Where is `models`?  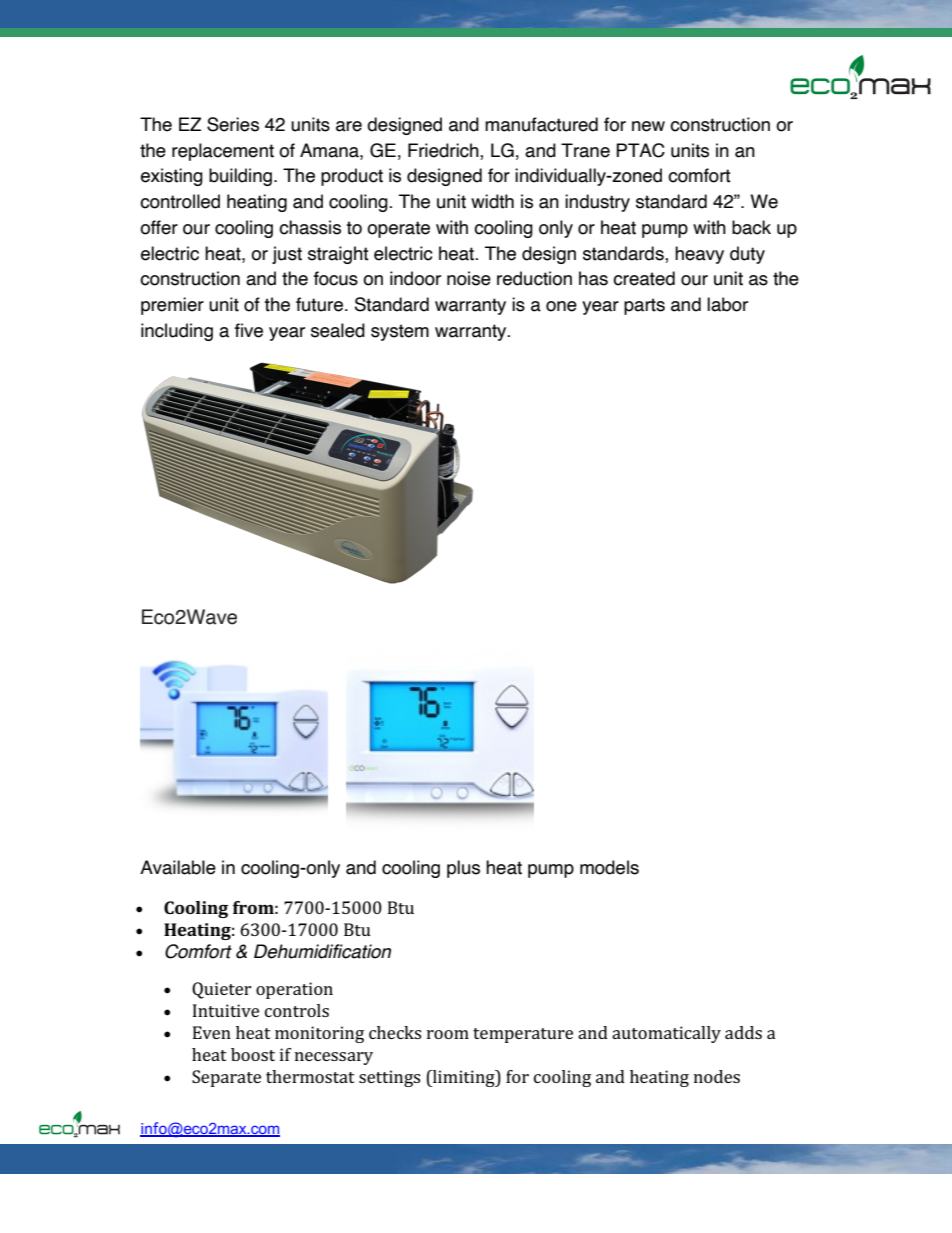 models is located at coordinates (609, 867).
